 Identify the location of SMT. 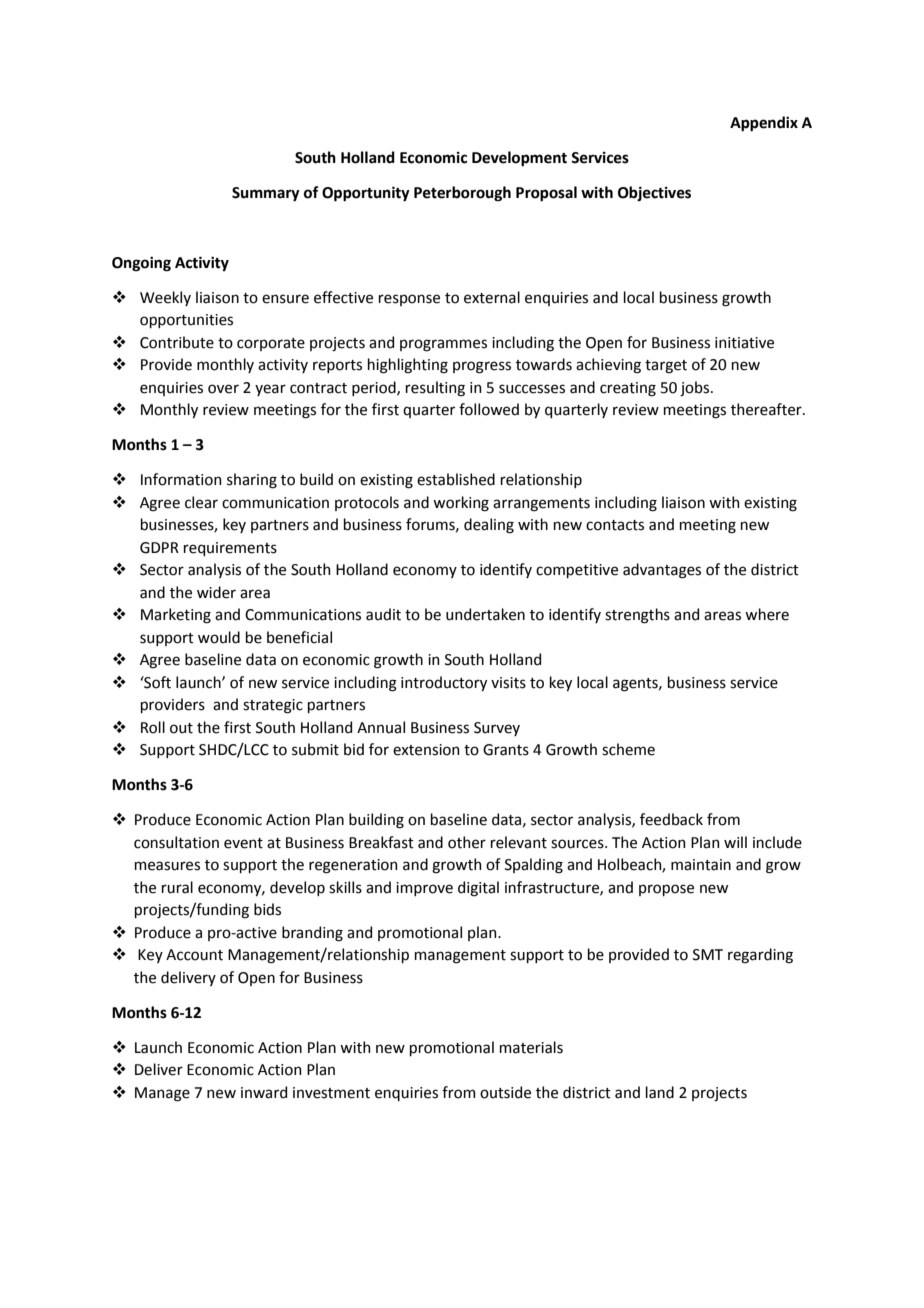
(708, 955).
